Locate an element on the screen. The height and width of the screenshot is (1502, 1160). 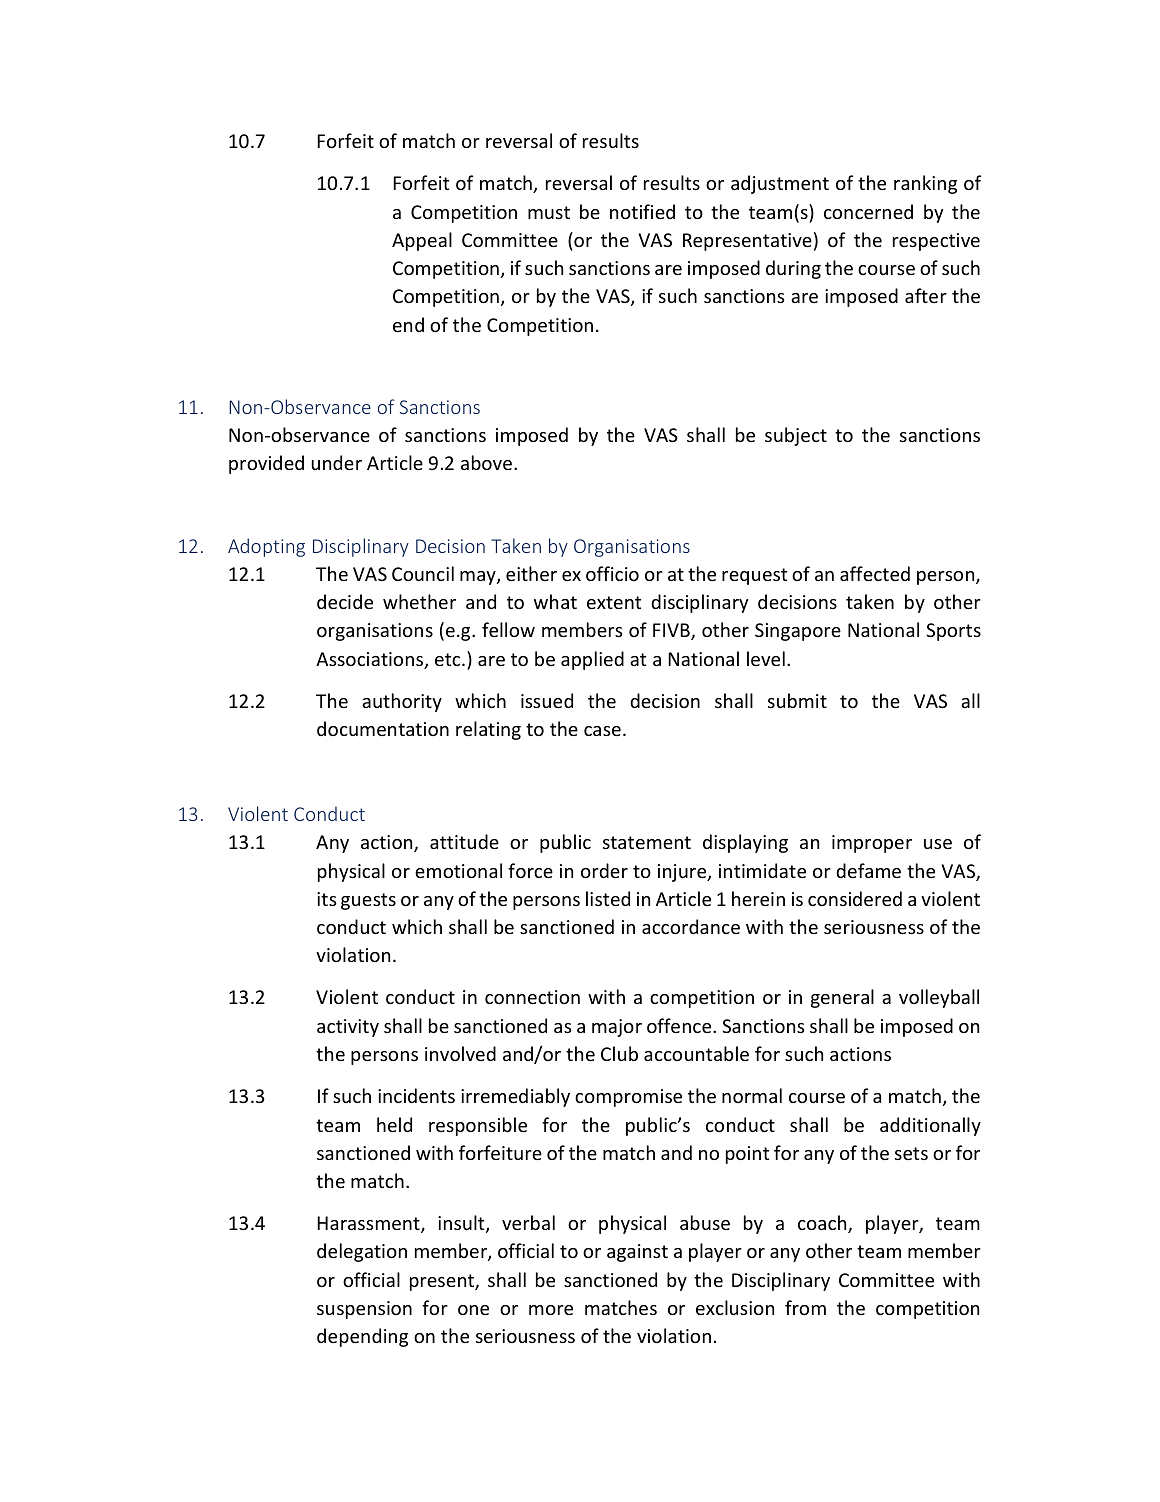
under is located at coordinates (336, 462).
